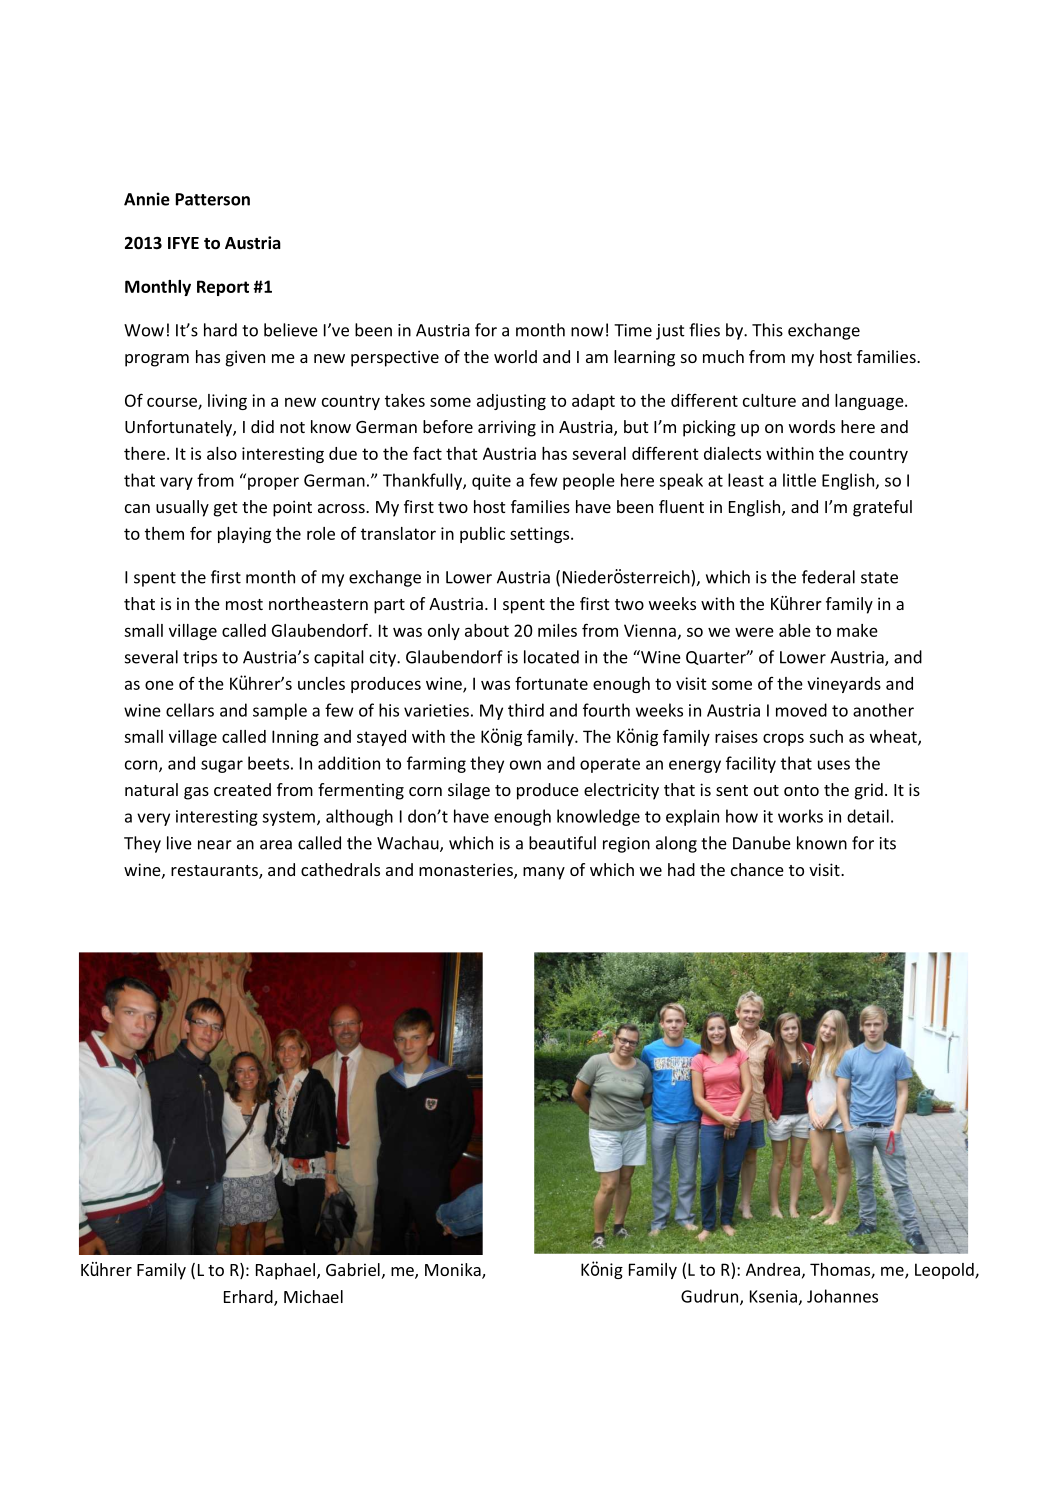  Describe the element at coordinates (633, 330) in the document. I see `Time` at that location.
